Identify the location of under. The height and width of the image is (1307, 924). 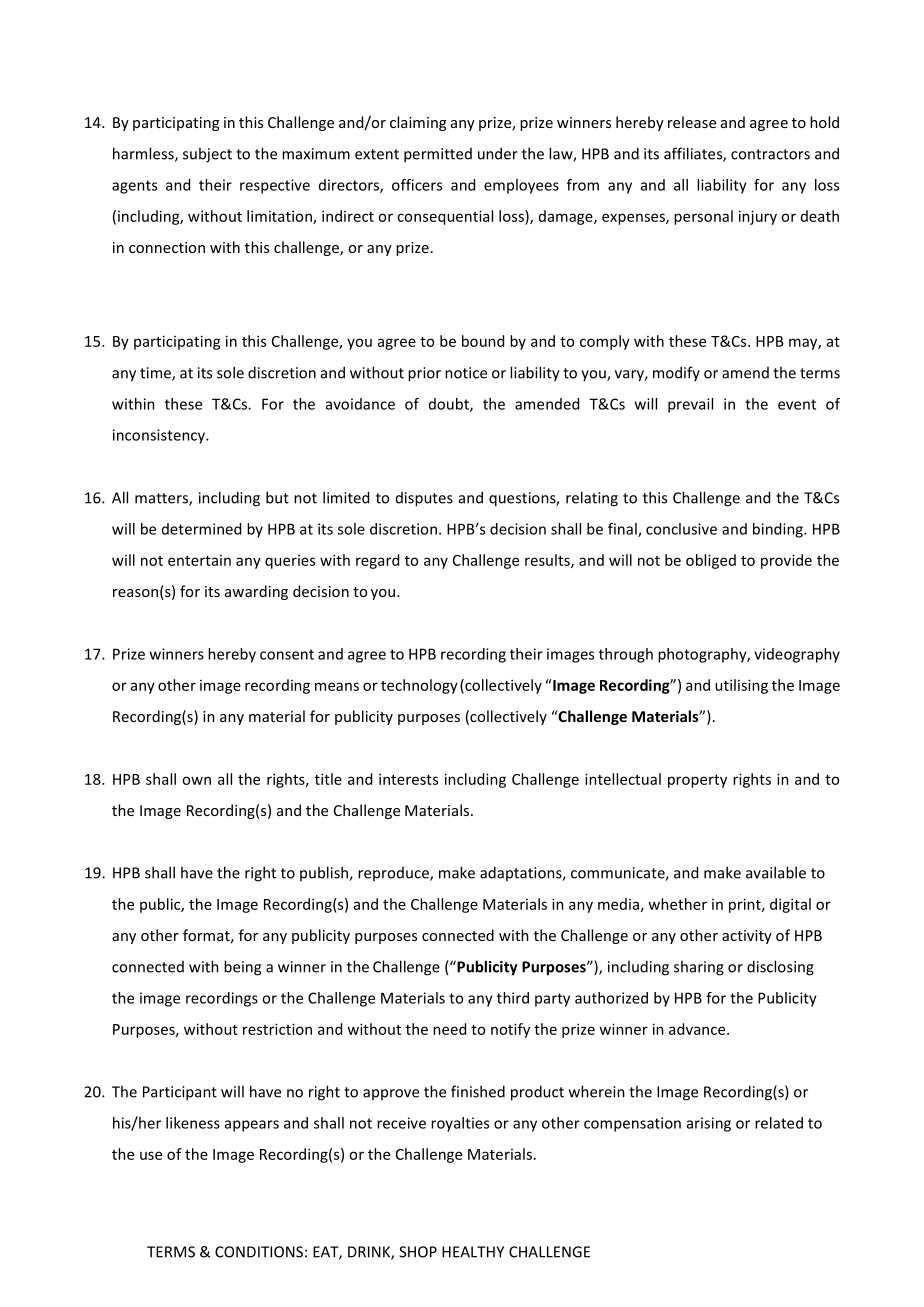
(498, 153).
